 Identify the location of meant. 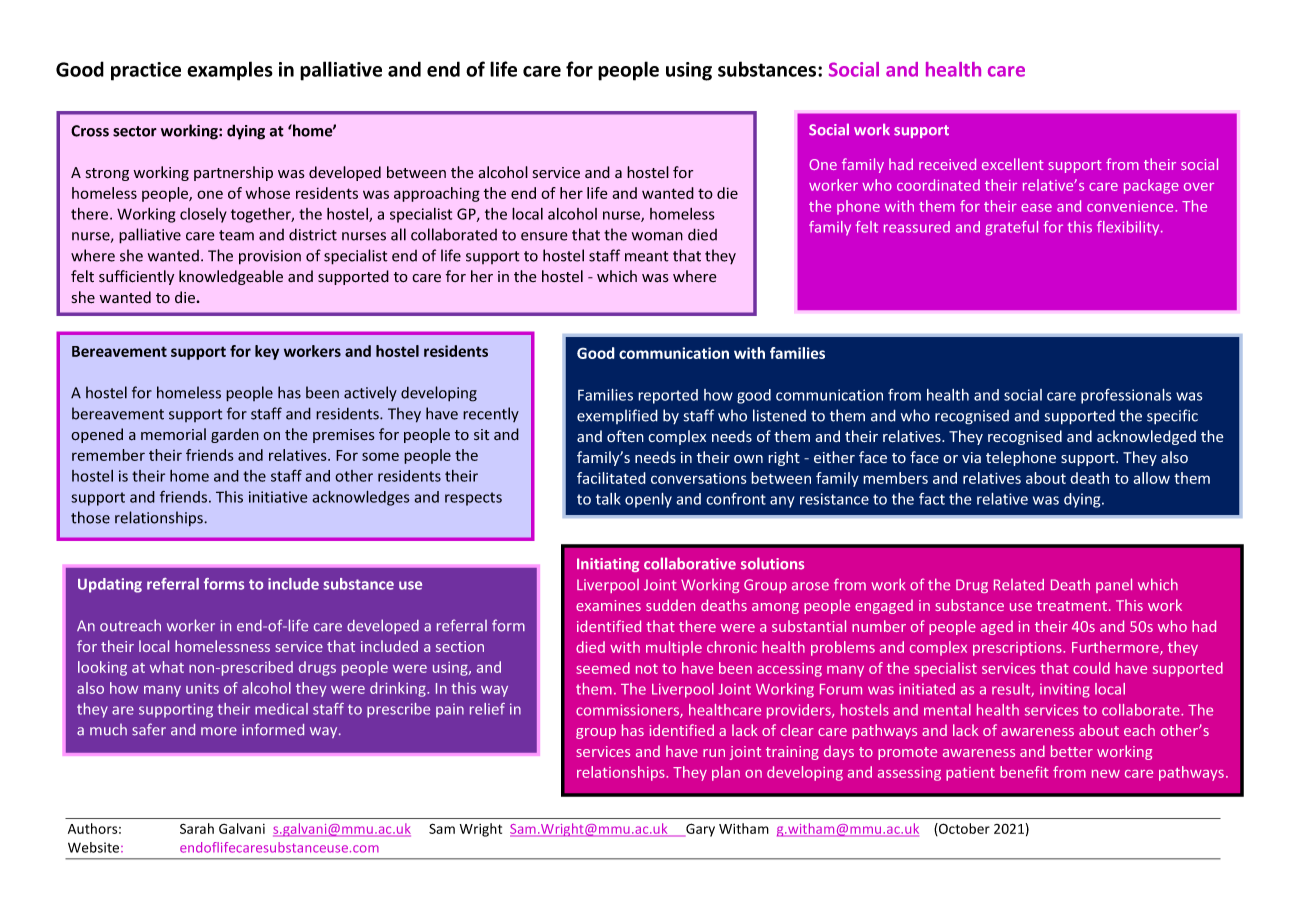
(647, 256).
